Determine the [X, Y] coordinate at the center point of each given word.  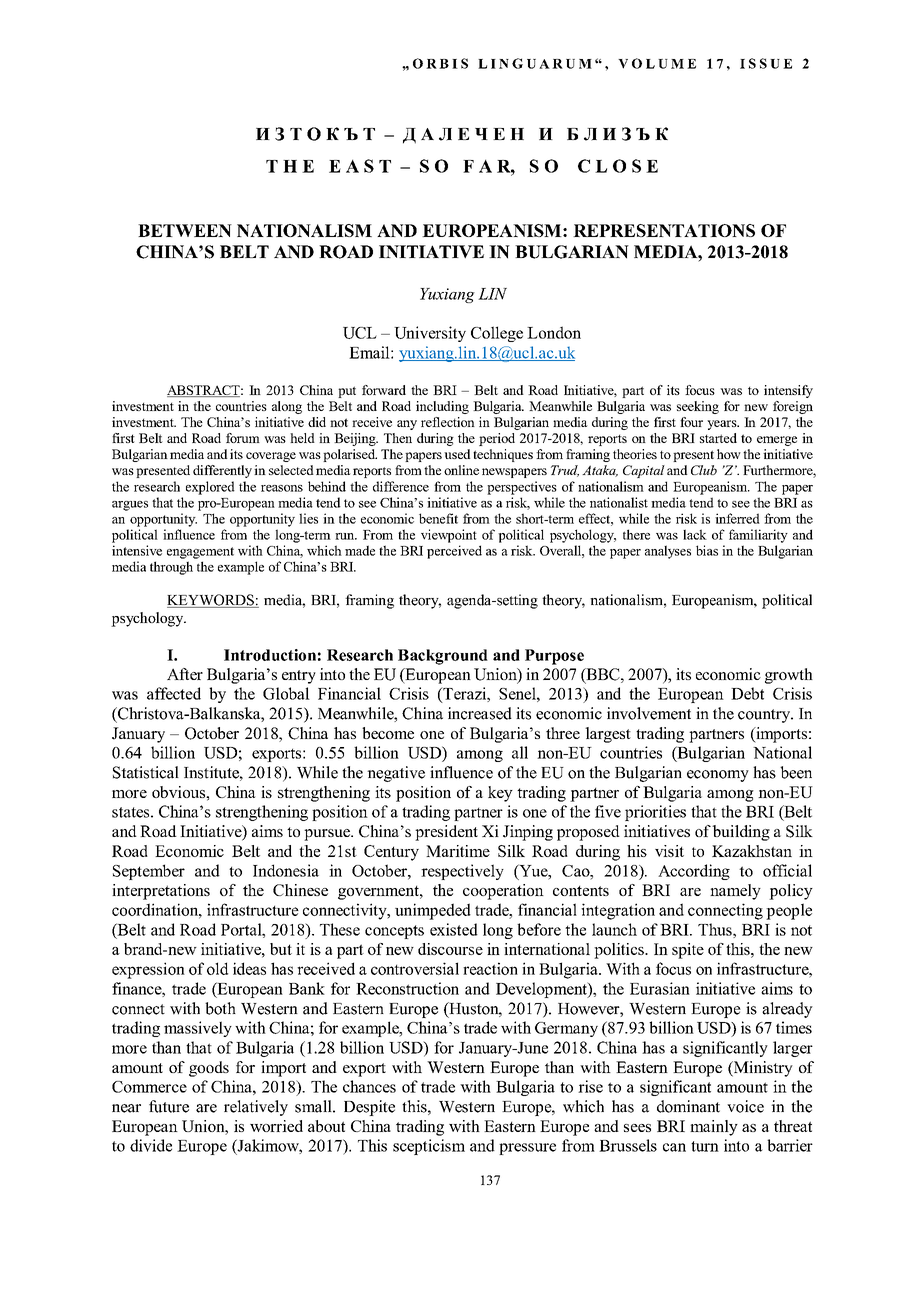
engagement [200, 553]
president [446, 833]
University [430, 334]
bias [707, 550]
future [169, 1106]
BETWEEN [185, 230]
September [149, 872]
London [554, 332]
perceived [454, 552]
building [741, 833]
